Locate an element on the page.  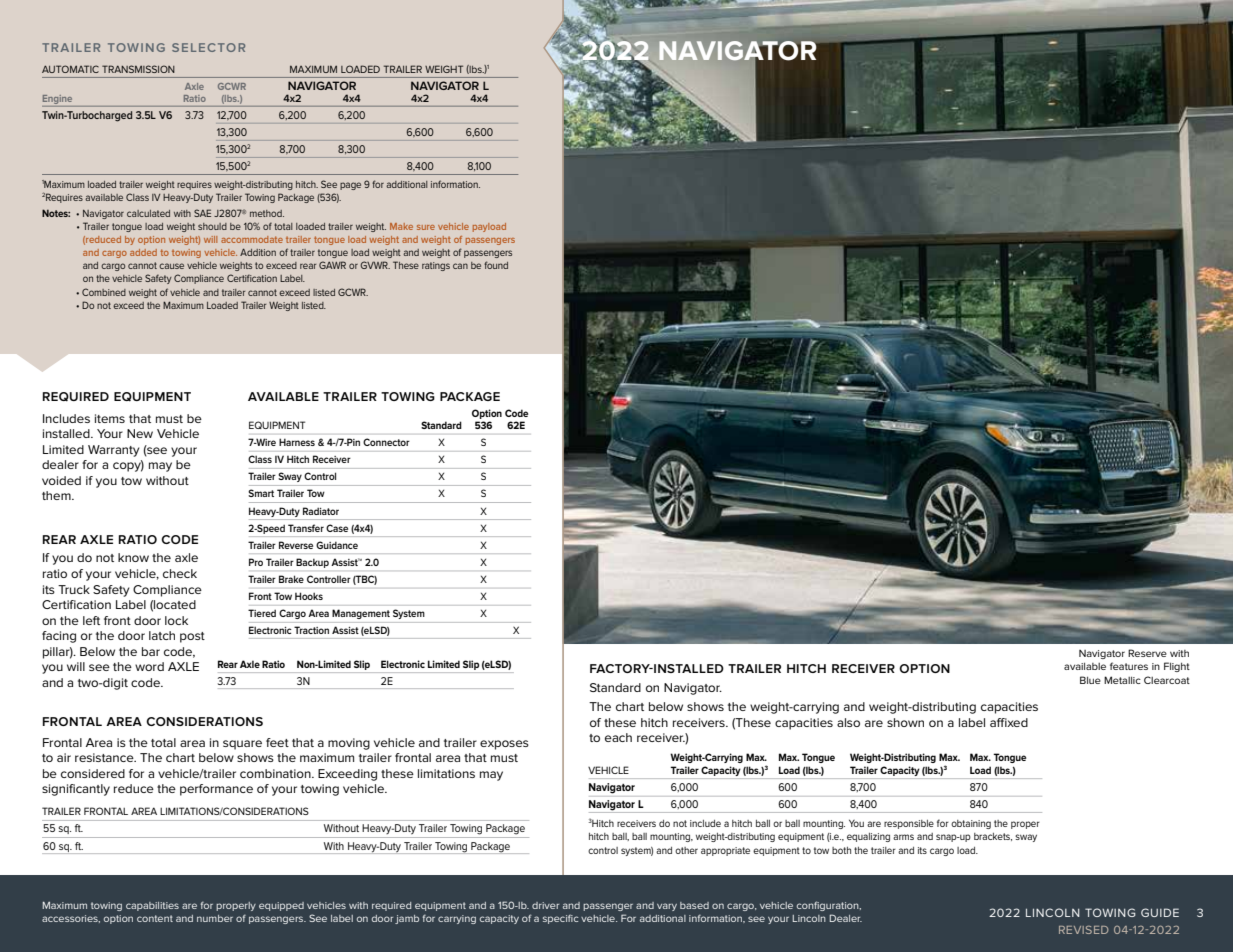
page is located at coordinates (350, 186).
